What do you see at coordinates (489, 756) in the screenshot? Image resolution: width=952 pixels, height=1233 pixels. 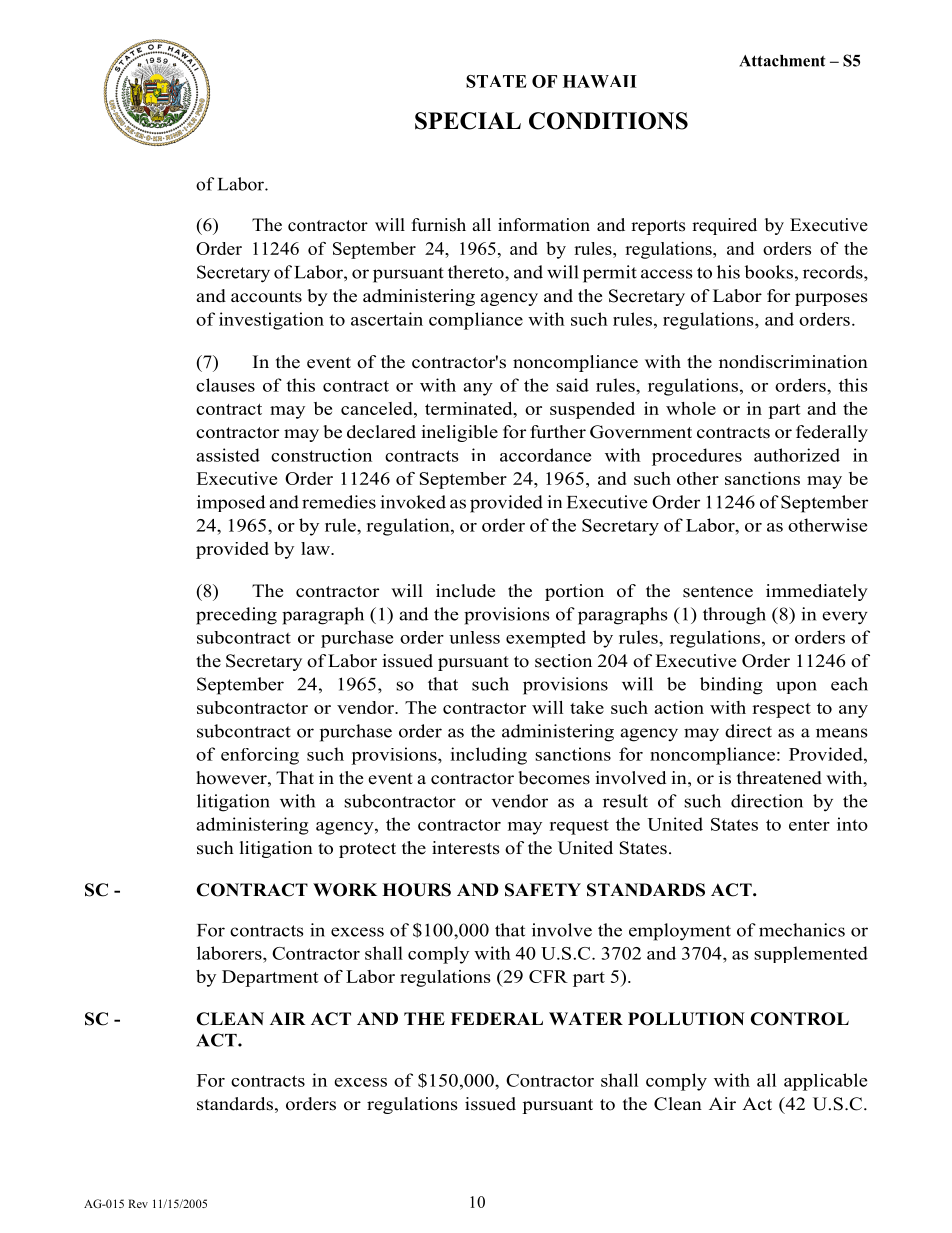 I see `including` at bounding box center [489, 756].
